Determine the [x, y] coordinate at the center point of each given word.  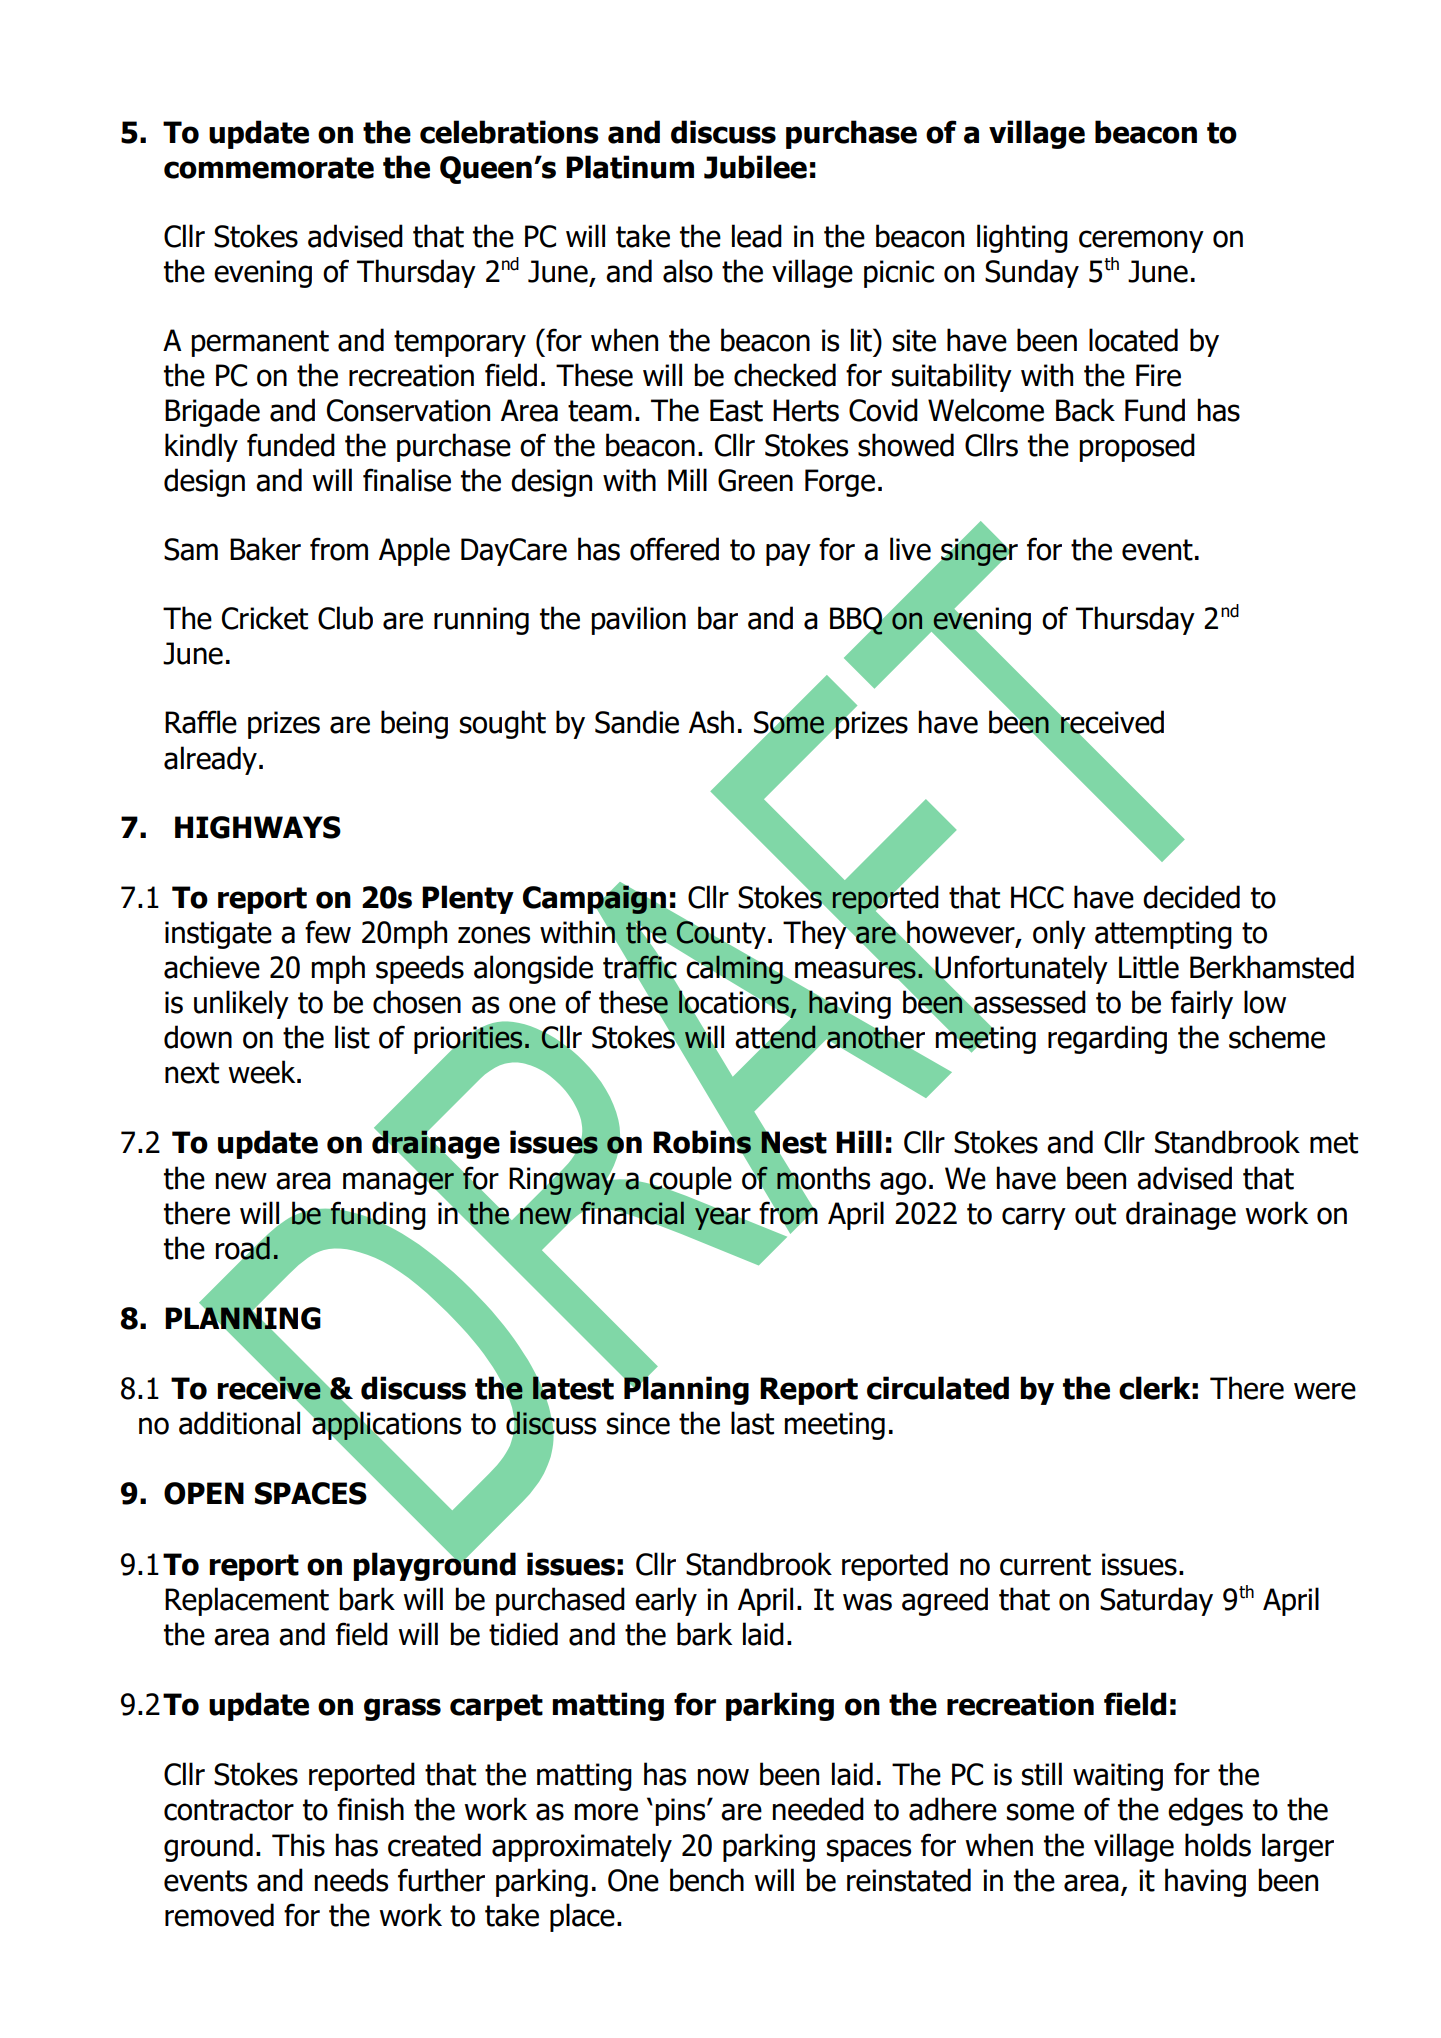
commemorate [269, 168]
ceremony [1141, 241]
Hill [859, 1141]
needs [351, 1880]
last [752, 1423]
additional [239, 1423]
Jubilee [755, 167]
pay [788, 554]
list [352, 1037]
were [1325, 1391]
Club [345, 618]
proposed [1137, 447]
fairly [1202, 1004]
